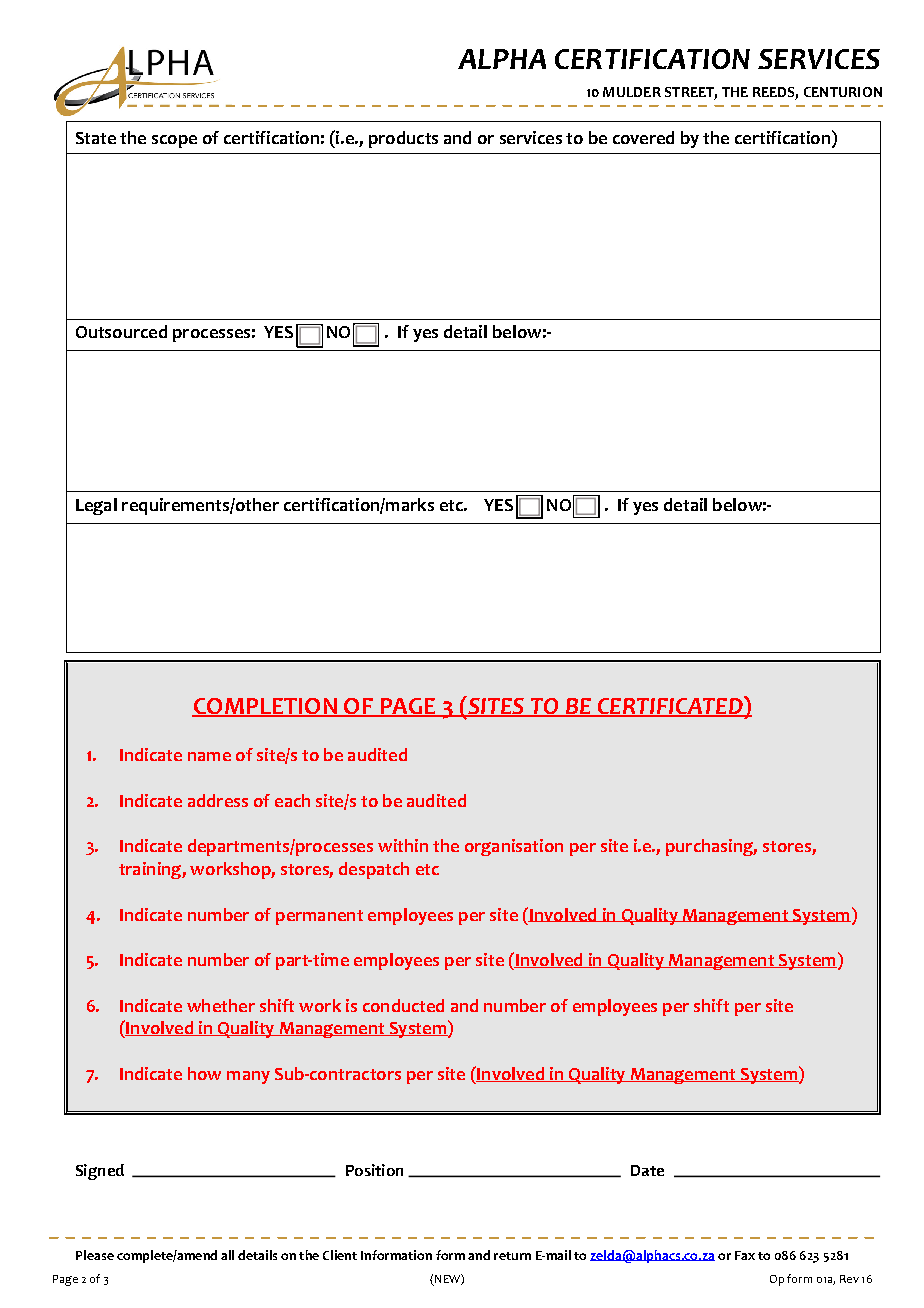 This screenshot has height=1308, width=924. What do you see at coordinates (174, 141) in the screenshot?
I see `scope` at bounding box center [174, 141].
